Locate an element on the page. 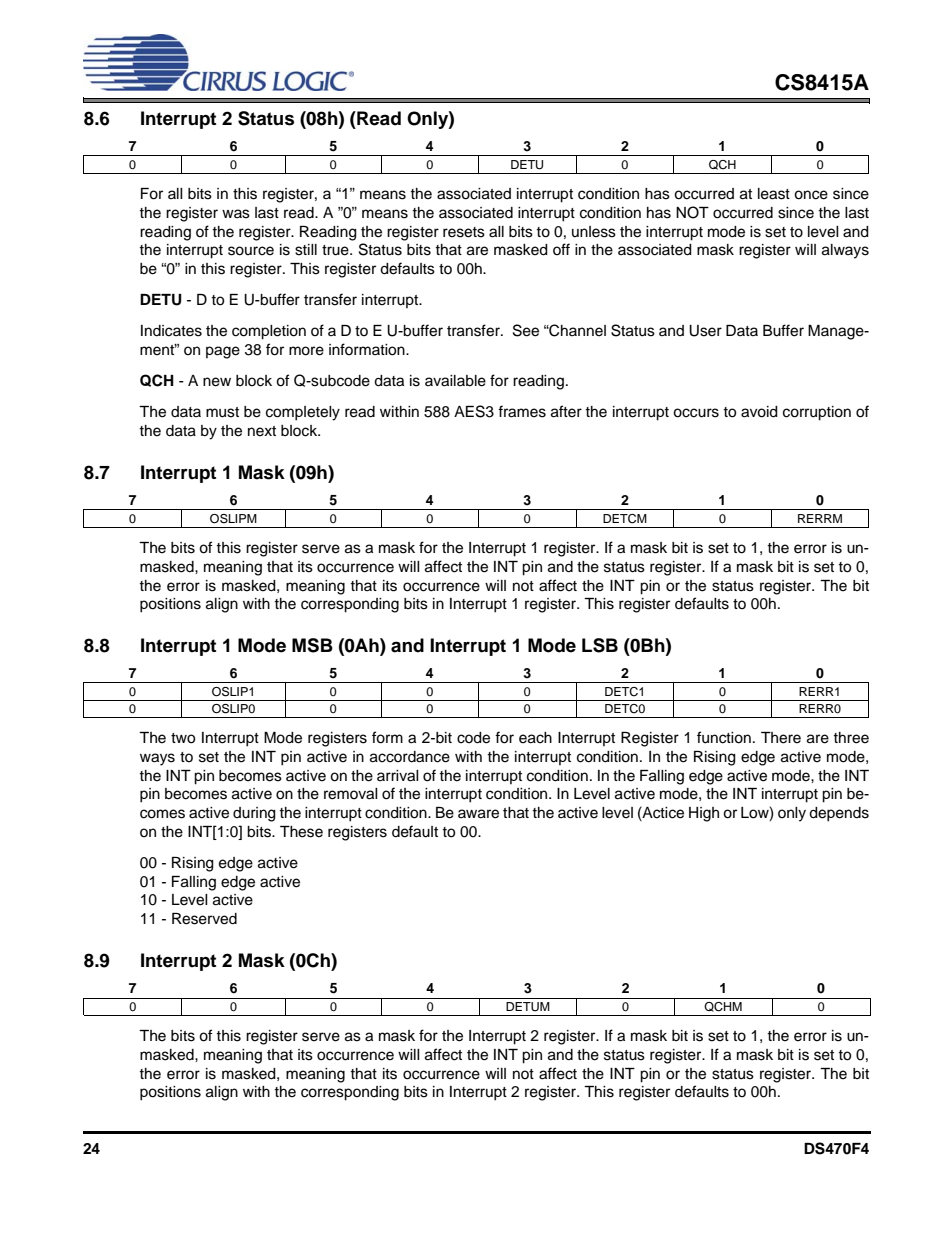 Image resolution: width=952 pixels, height=1235 pixels. must is located at coordinates (222, 412).
